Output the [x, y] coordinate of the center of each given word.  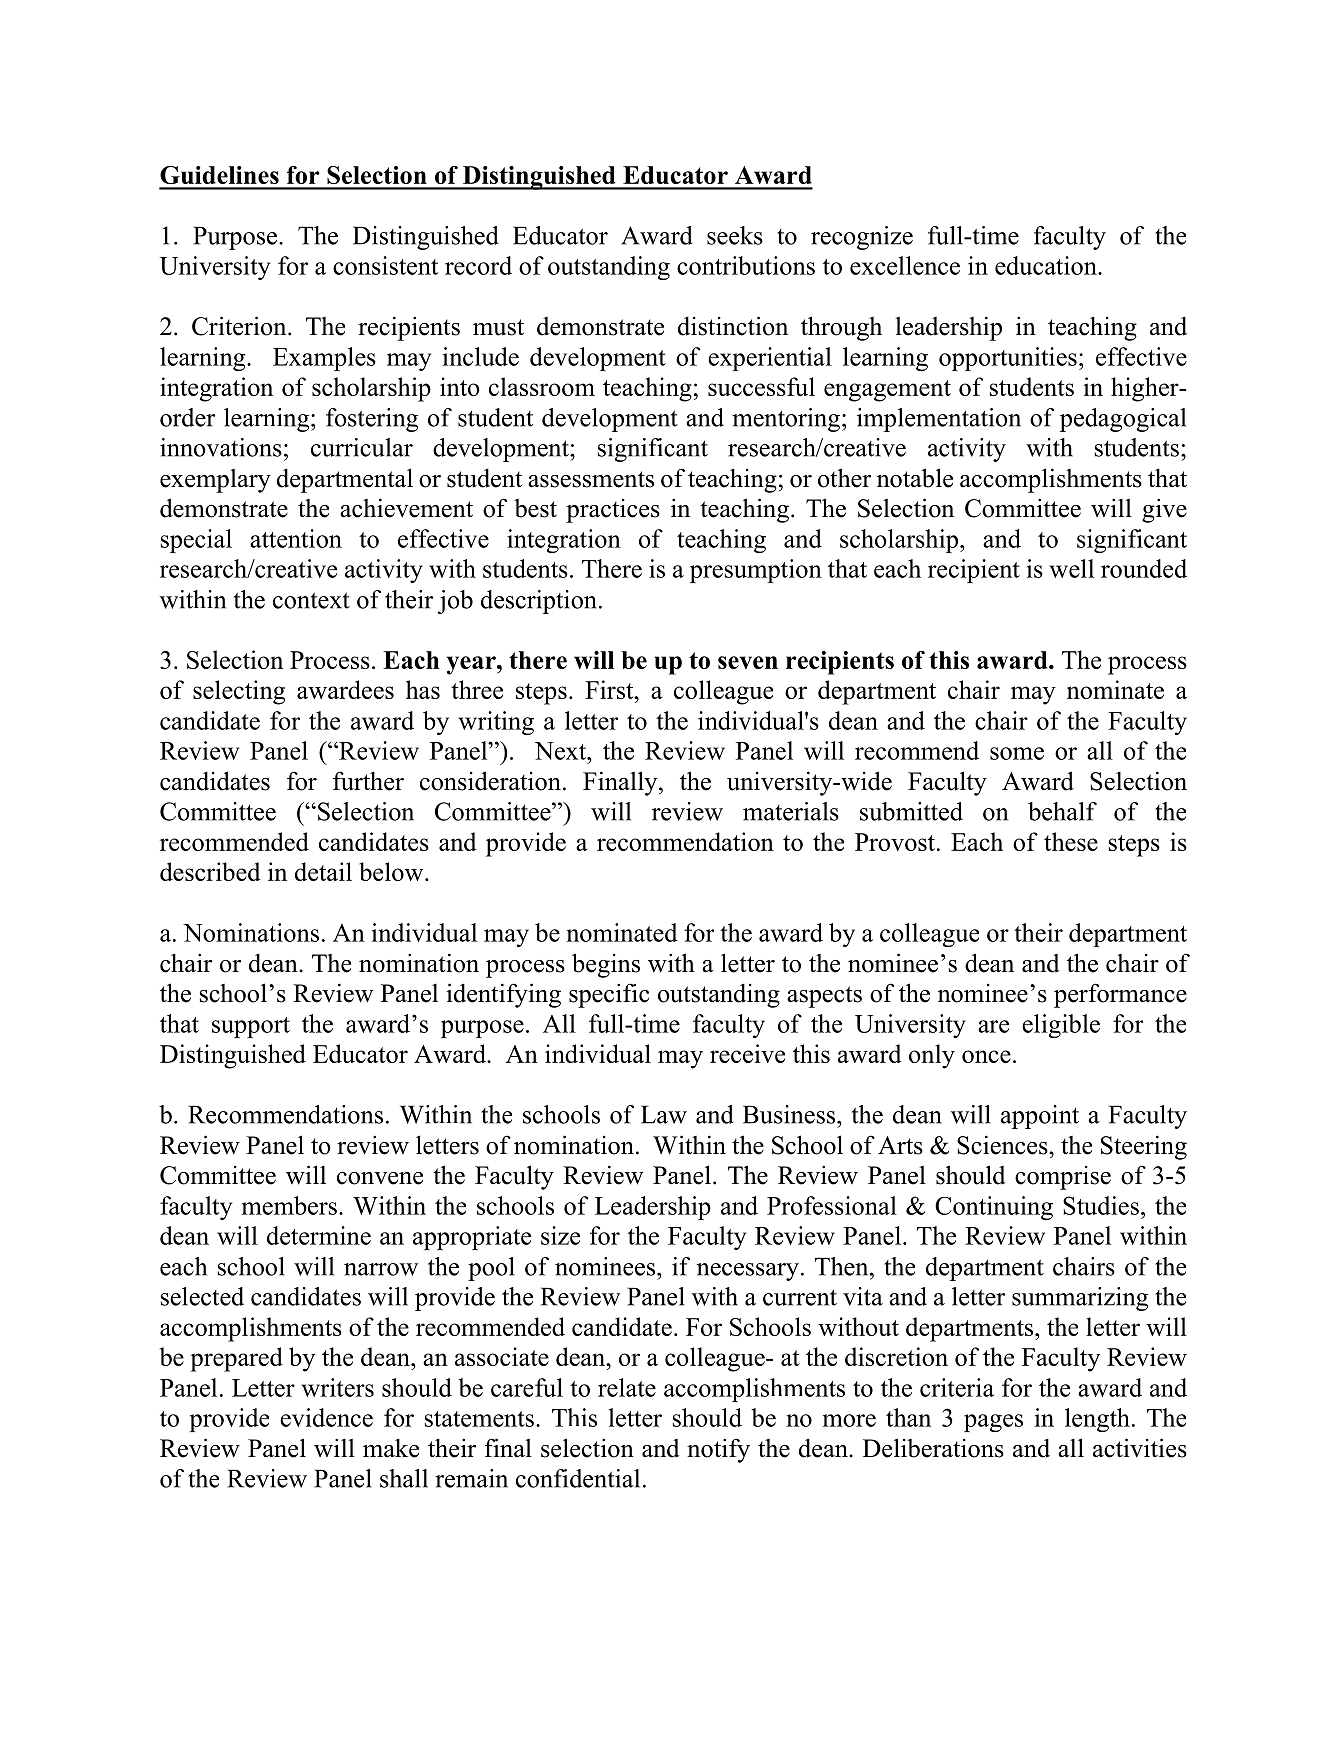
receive [747, 1053]
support [251, 1027]
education [1047, 265]
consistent [385, 265]
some [1017, 753]
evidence [326, 1417]
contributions [746, 265]
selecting [239, 692]
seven [748, 662]
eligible [1061, 1026]
